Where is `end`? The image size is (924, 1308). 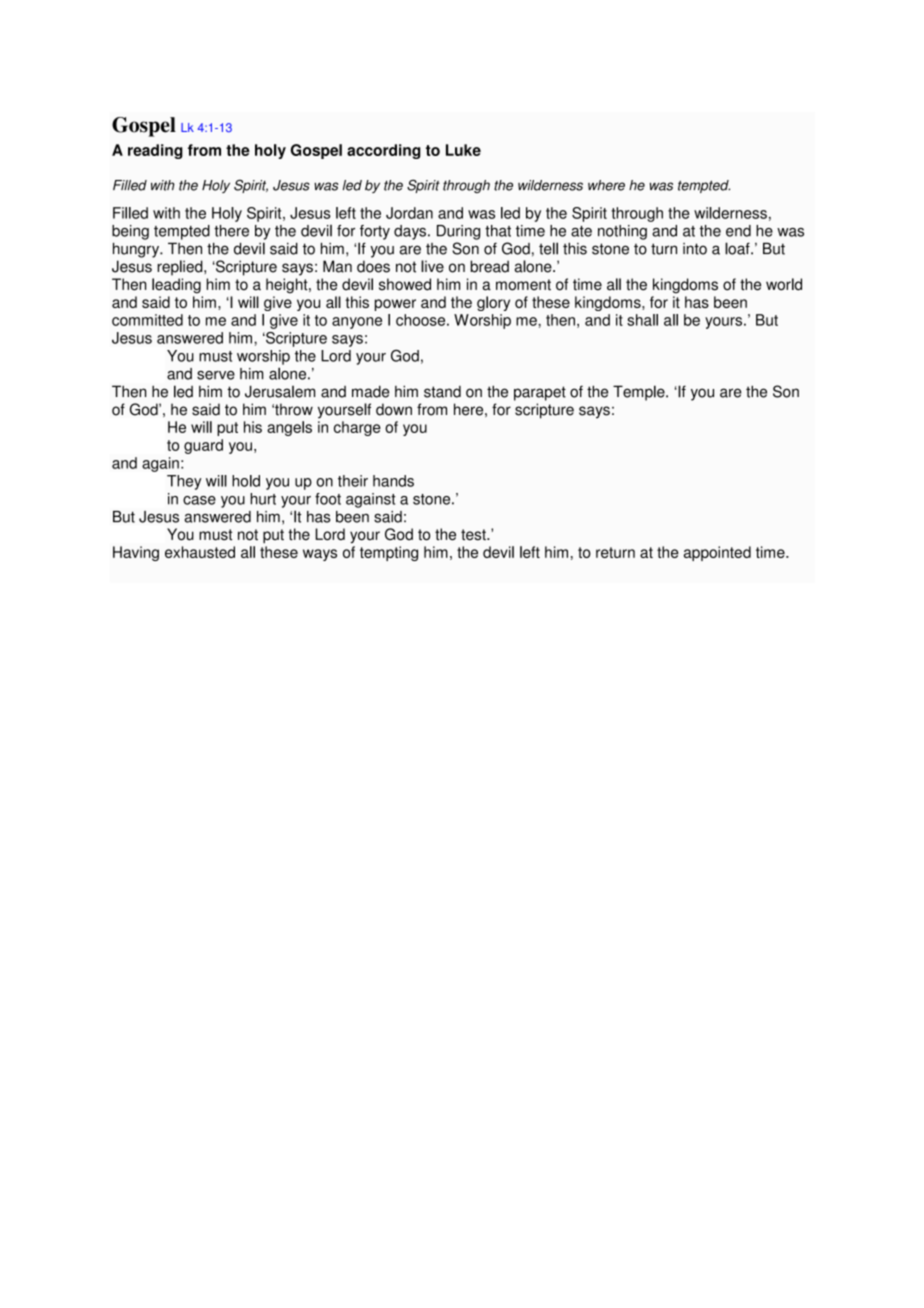
end is located at coordinates (738, 231).
